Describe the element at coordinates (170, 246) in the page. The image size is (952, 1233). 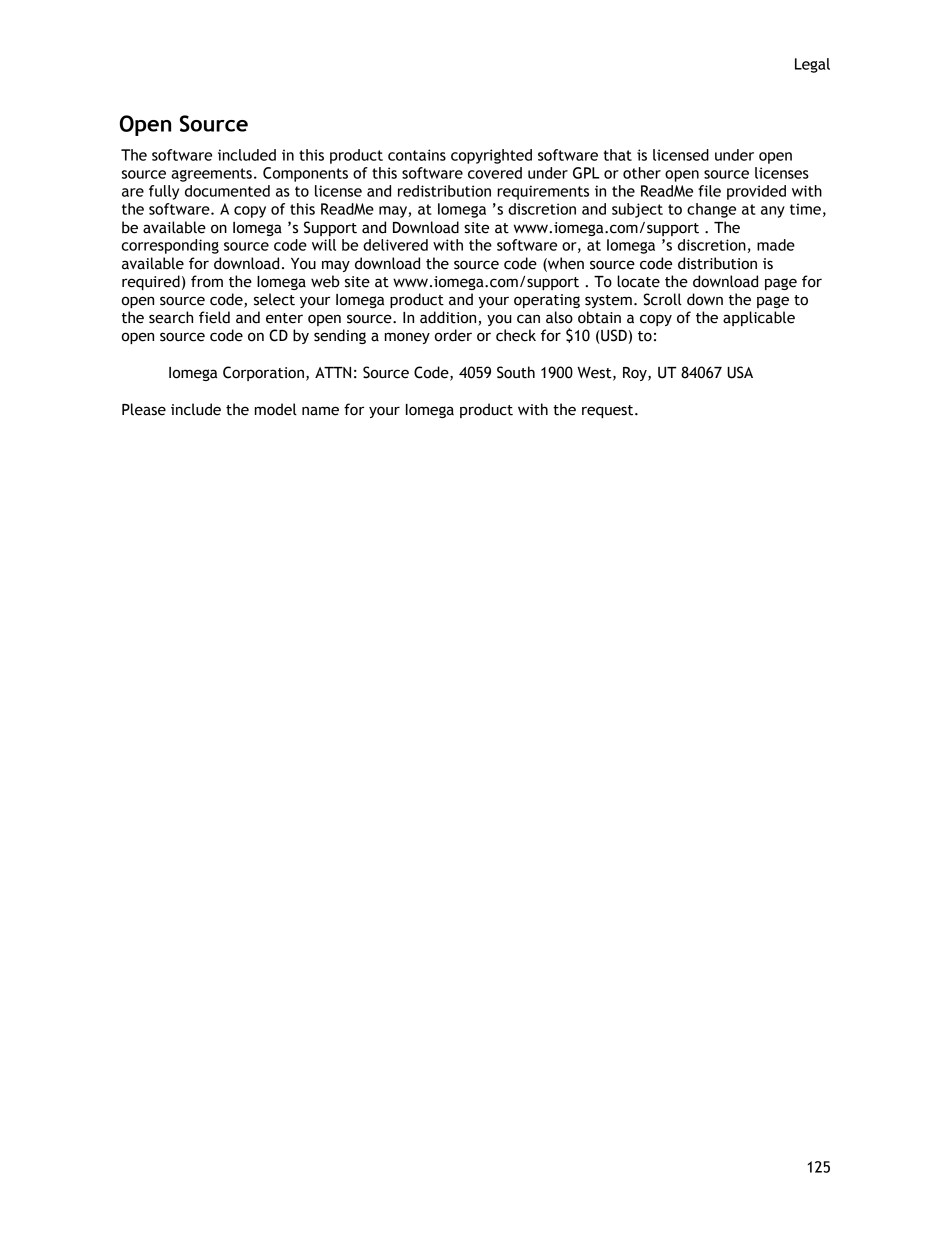
I see `corresponding` at that location.
